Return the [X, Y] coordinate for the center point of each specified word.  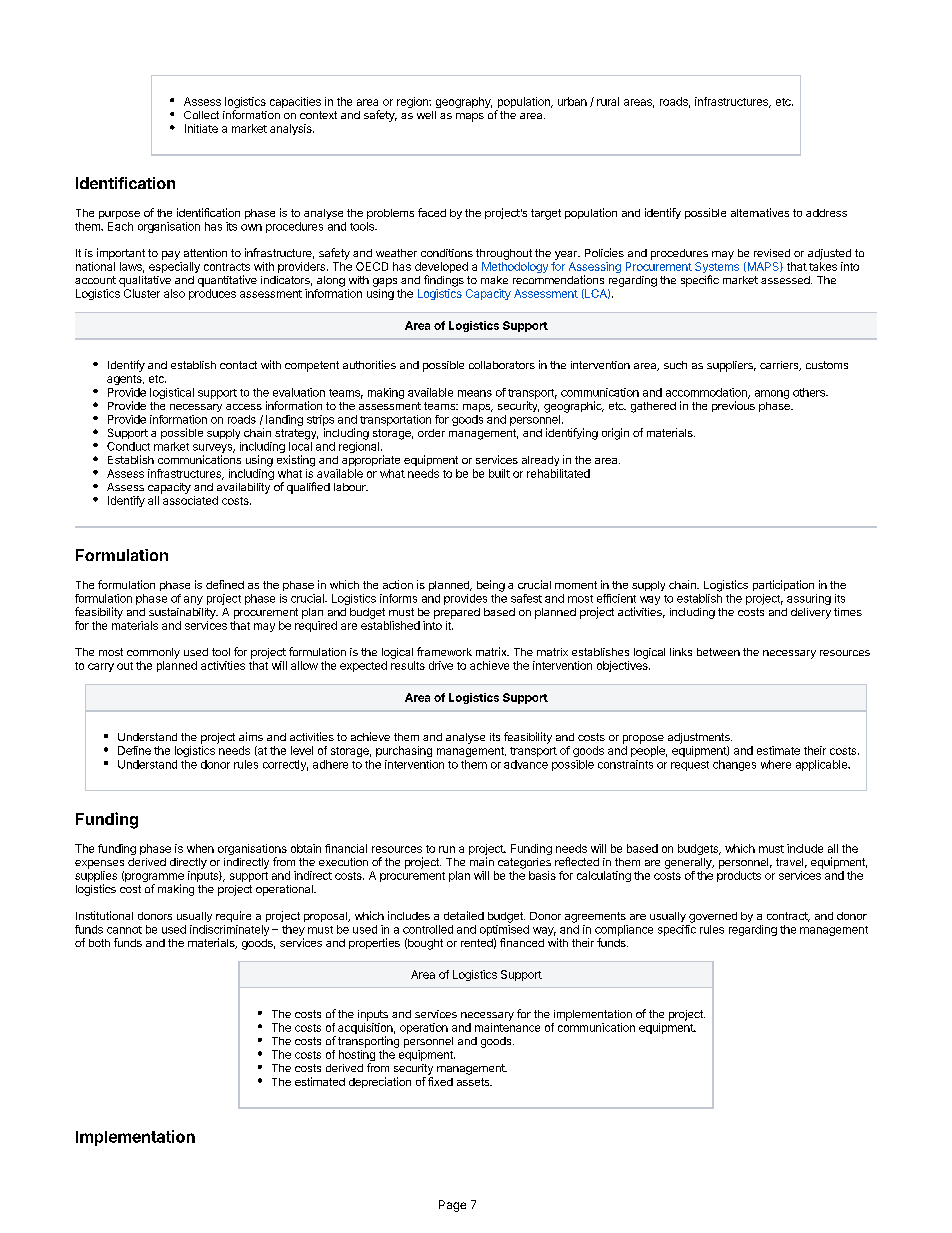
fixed [440, 1081]
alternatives [760, 212]
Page [452, 1206]
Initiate [201, 128]
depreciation [380, 1082]
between [718, 652]
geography [464, 102]
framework [444, 651]
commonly [153, 653]
